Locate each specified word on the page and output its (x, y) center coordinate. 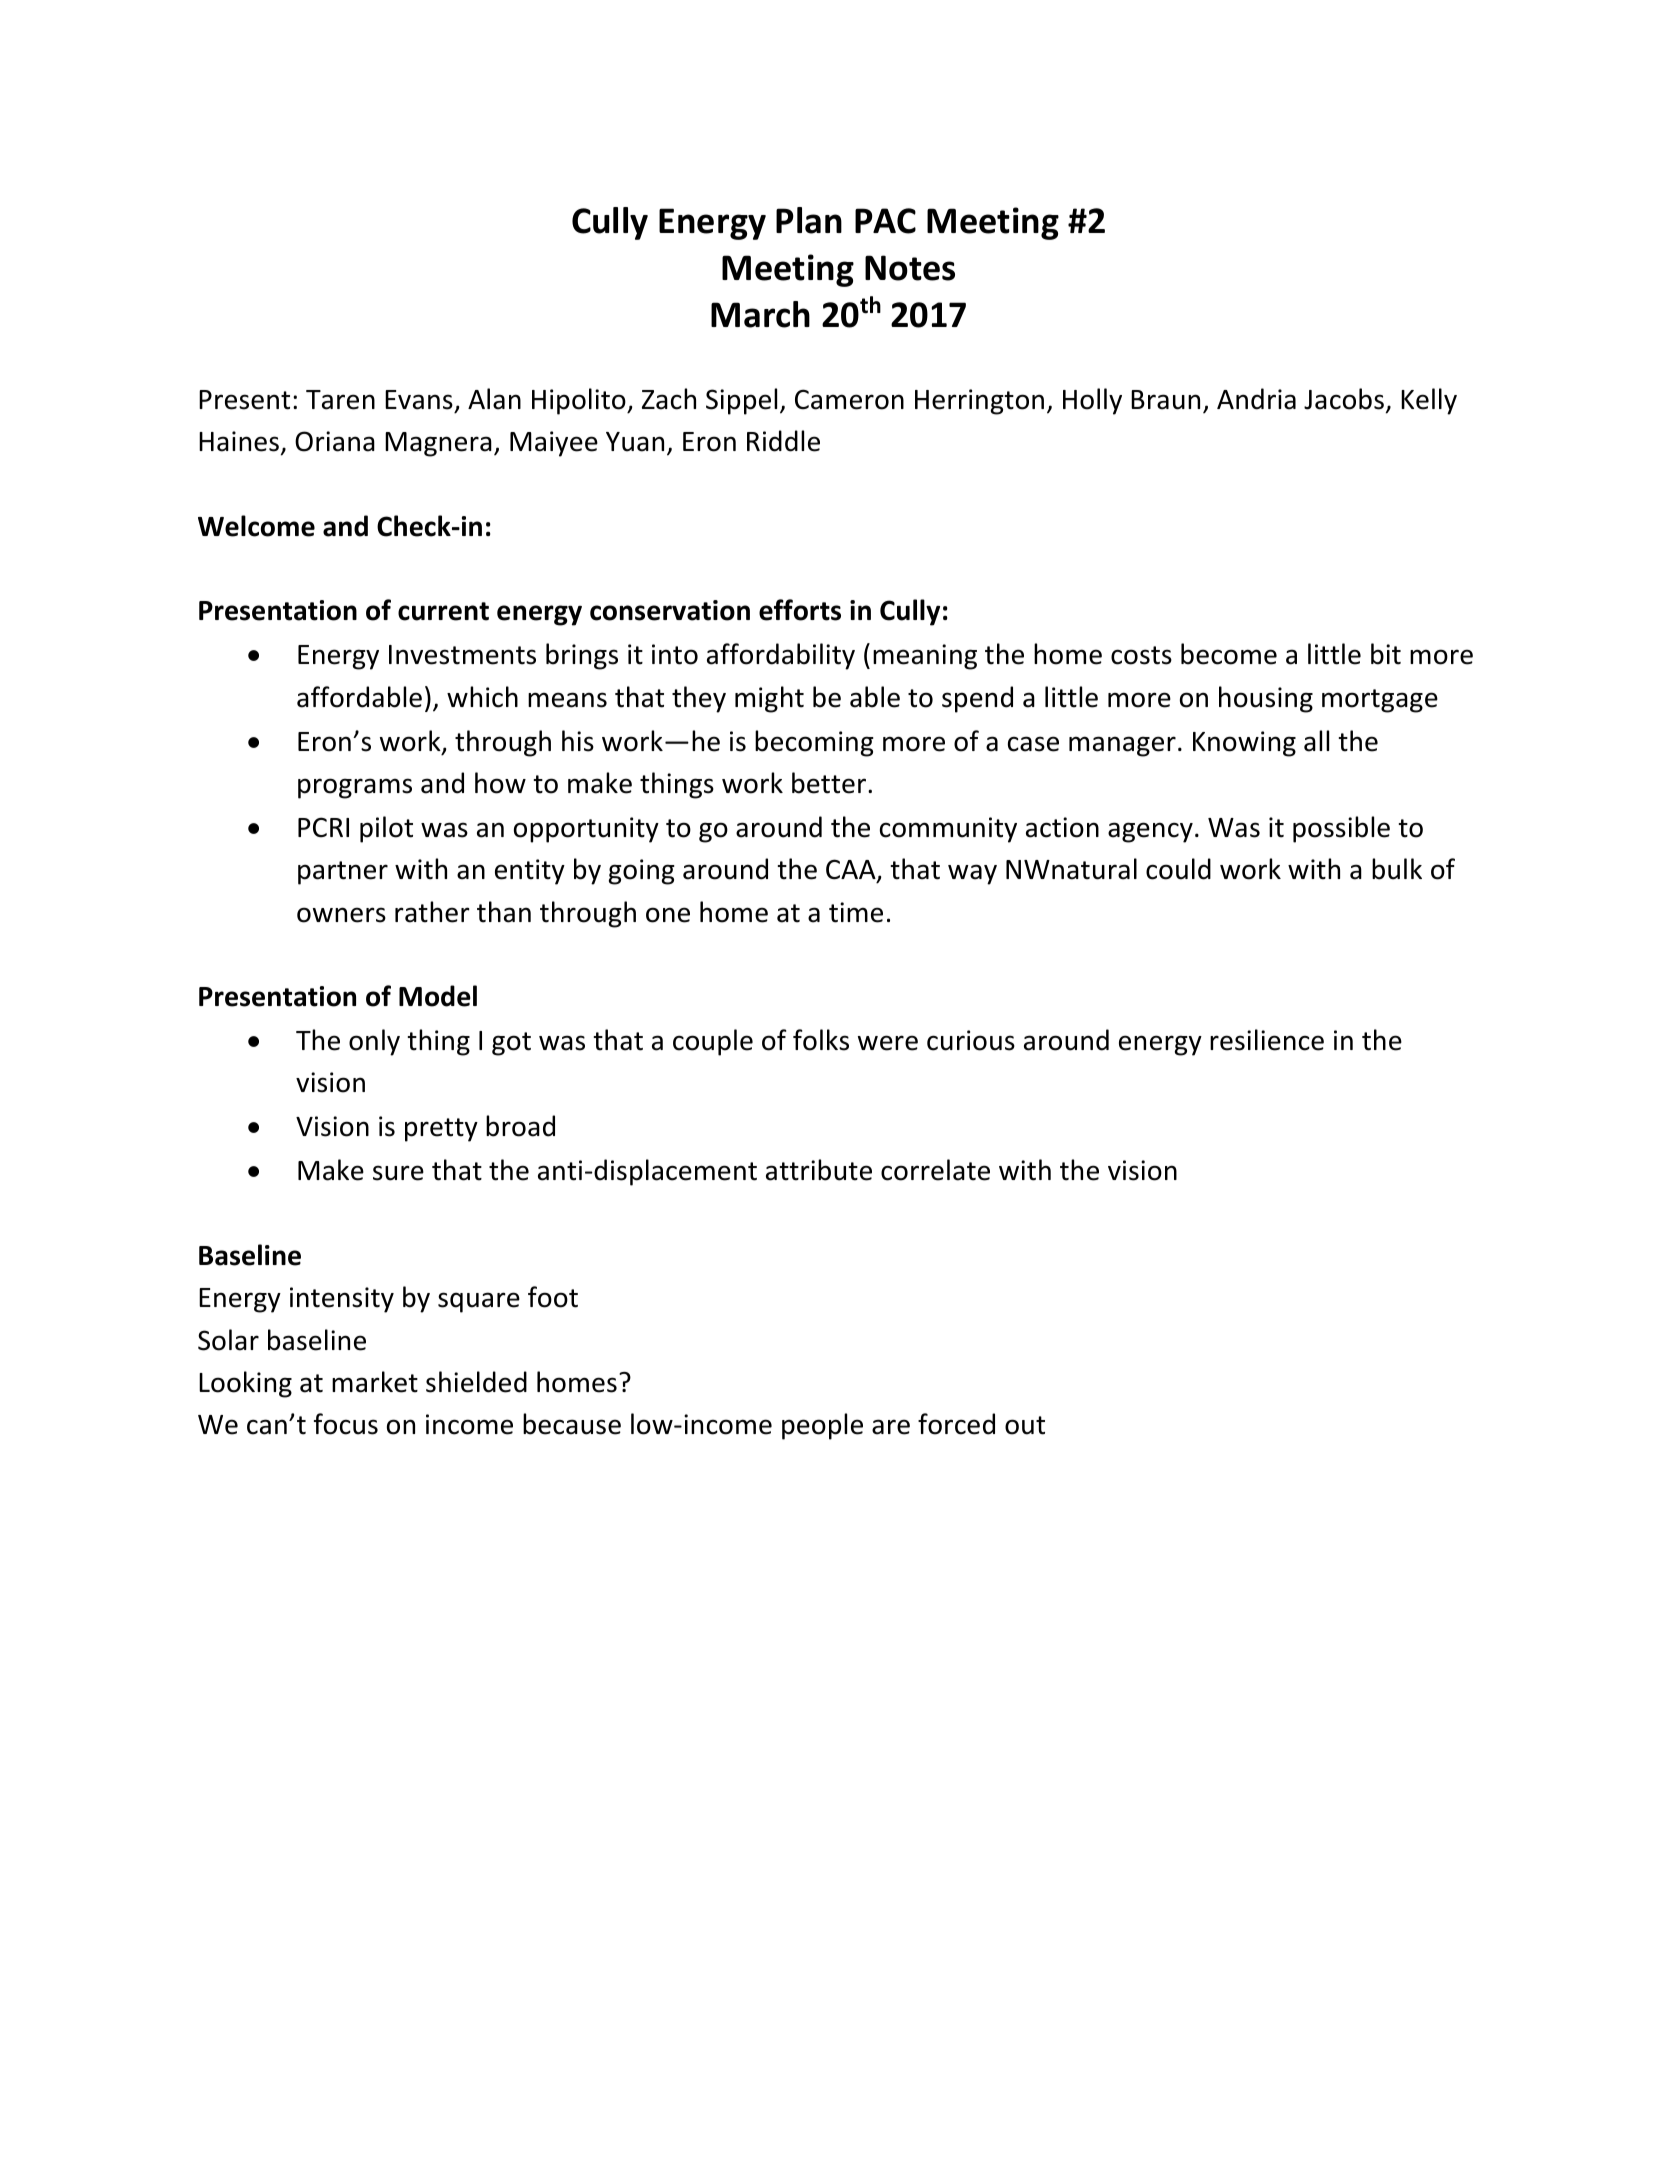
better (830, 783)
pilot (386, 829)
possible (1341, 829)
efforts (800, 610)
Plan (809, 220)
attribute (819, 1170)
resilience (1267, 1040)
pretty (441, 1130)
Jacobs (1344, 399)
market (375, 1382)
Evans (419, 400)
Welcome (256, 526)
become (1229, 654)
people (822, 1426)
